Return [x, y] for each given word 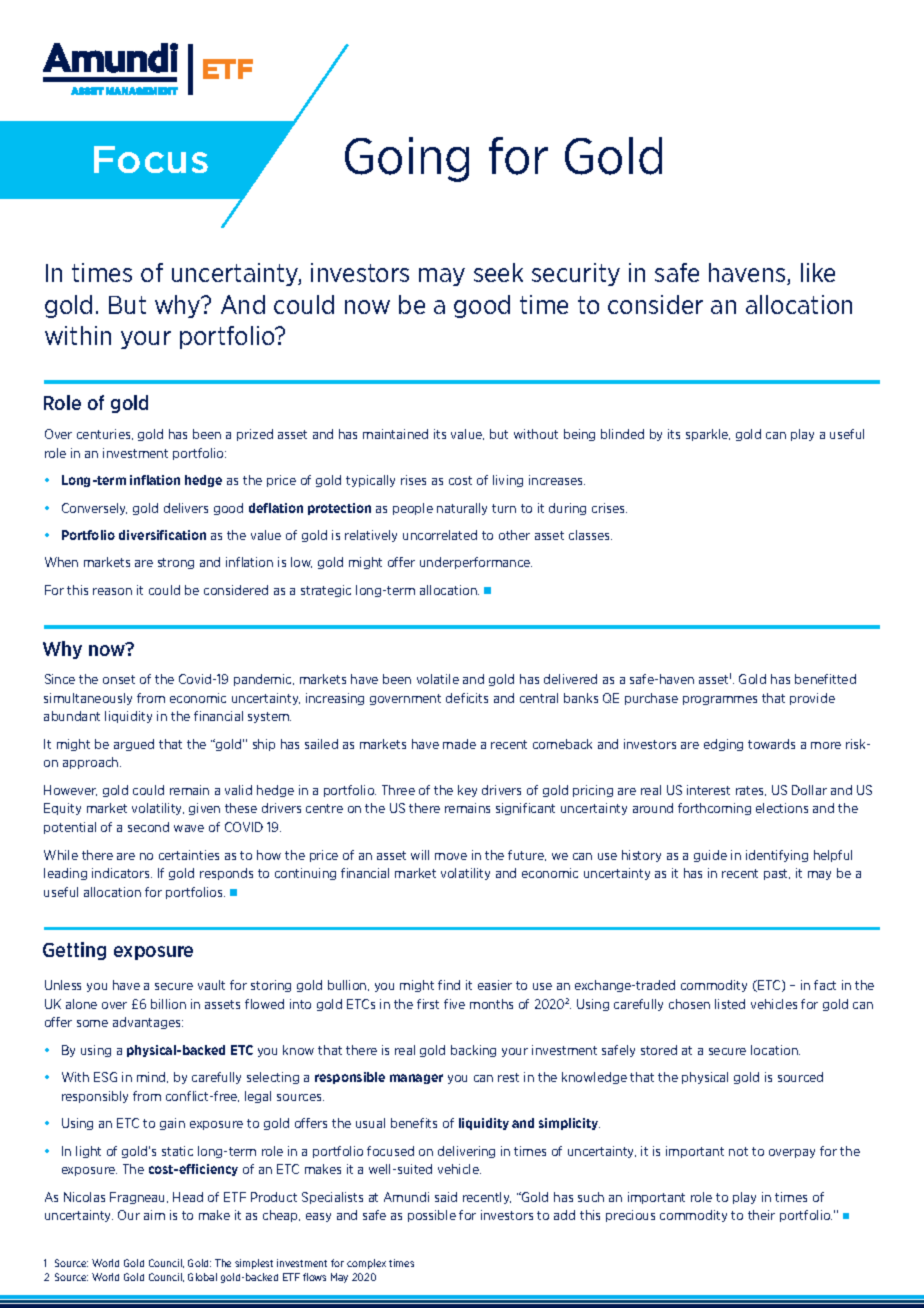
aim [154, 1215]
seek [498, 272]
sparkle [708, 435]
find [449, 985]
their [761, 1215]
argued [134, 745]
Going [407, 159]
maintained [395, 434]
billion [168, 1004]
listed [730, 1004]
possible [432, 1216]
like [818, 272]
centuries [105, 434]
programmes [720, 700]
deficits [467, 698]
